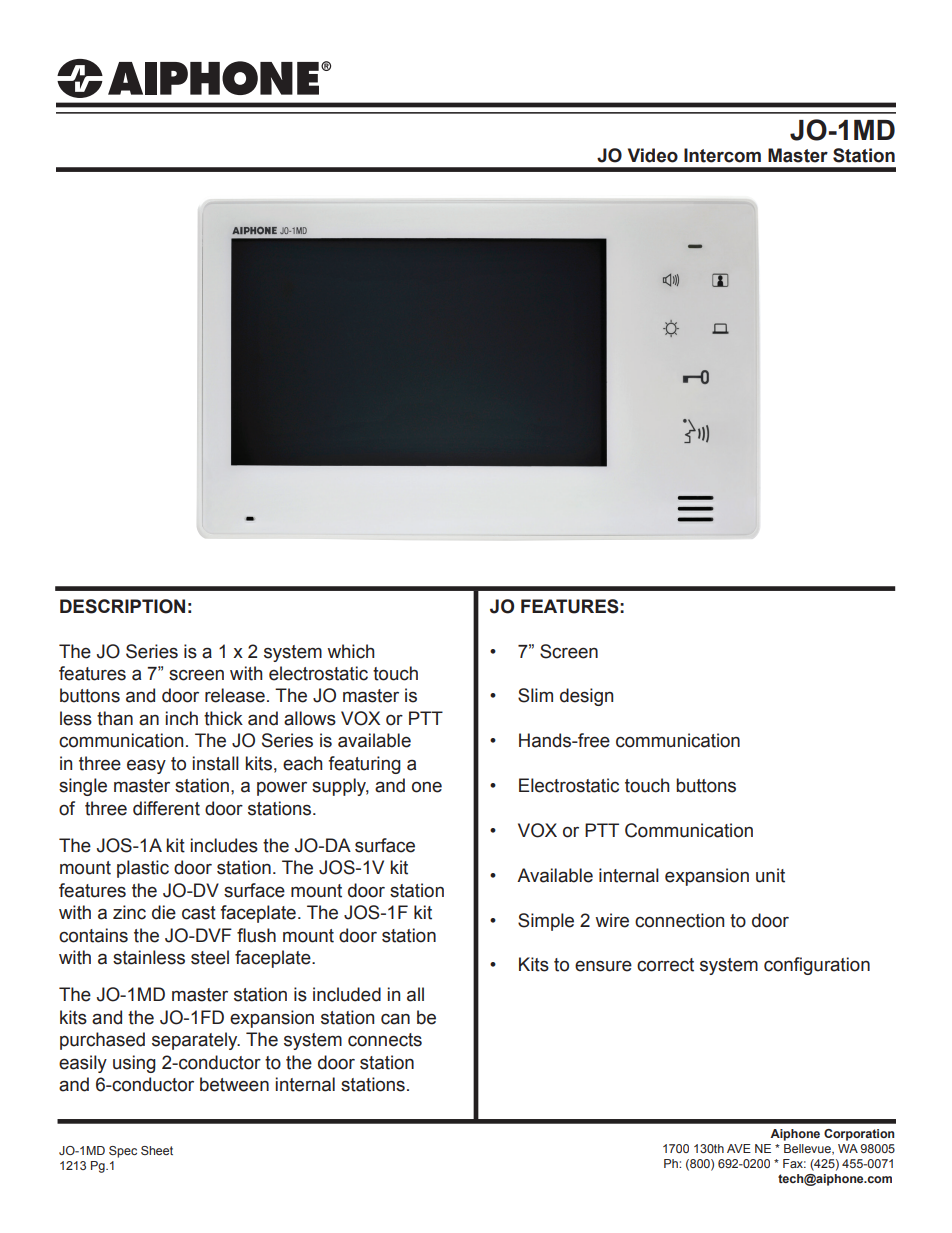 The height and width of the screenshot is (1233, 952). Describe the element at coordinates (157, 1150) in the screenshot. I see `Sheet` at that location.
